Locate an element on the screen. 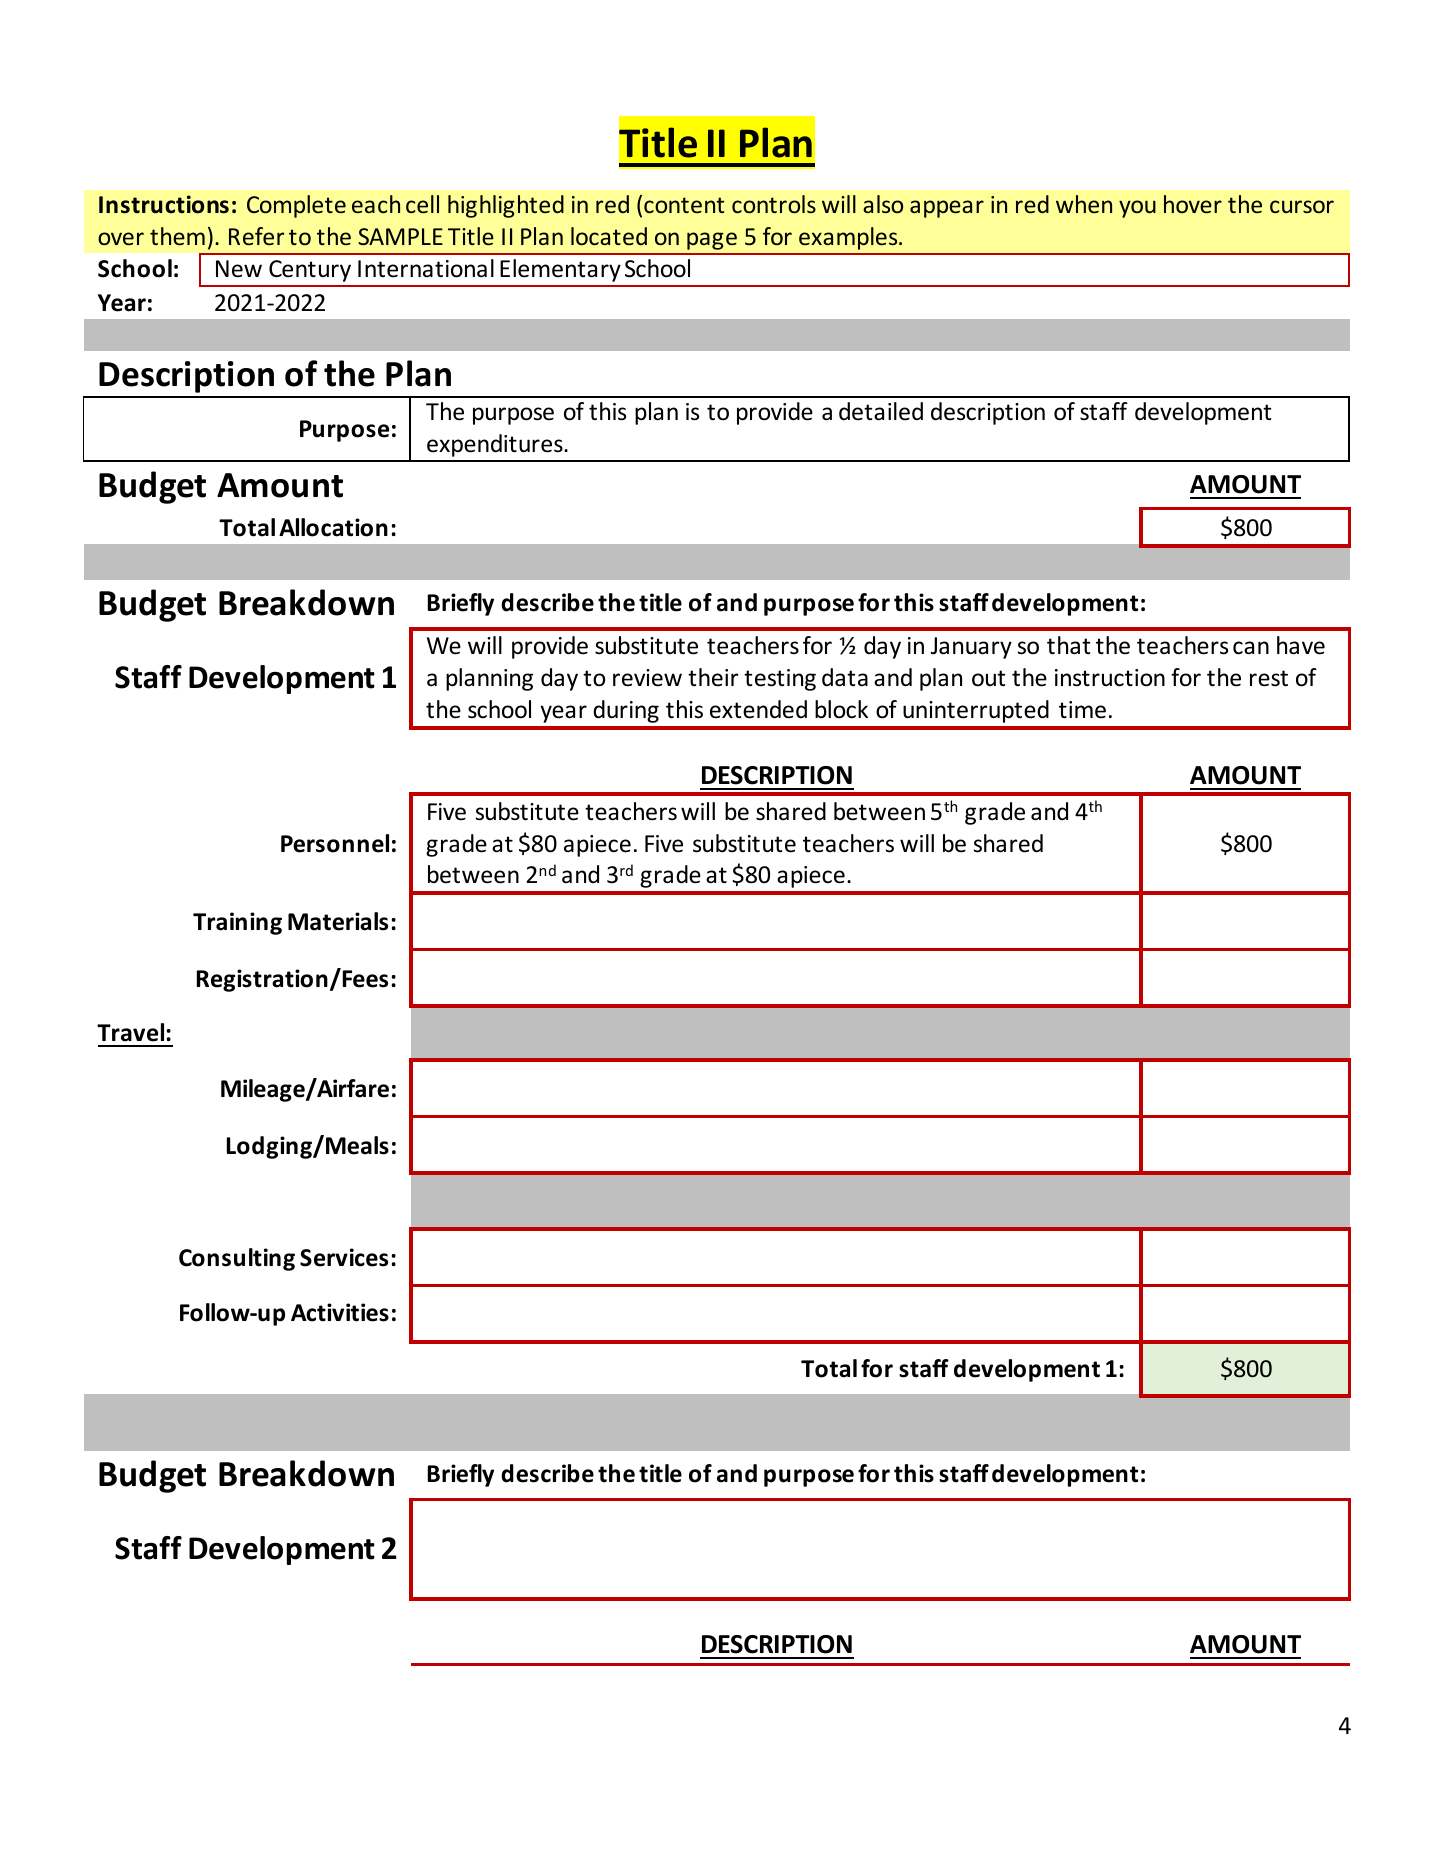 Image resolution: width=1434 pixels, height=1856 pixels. content is located at coordinates (684, 205).
